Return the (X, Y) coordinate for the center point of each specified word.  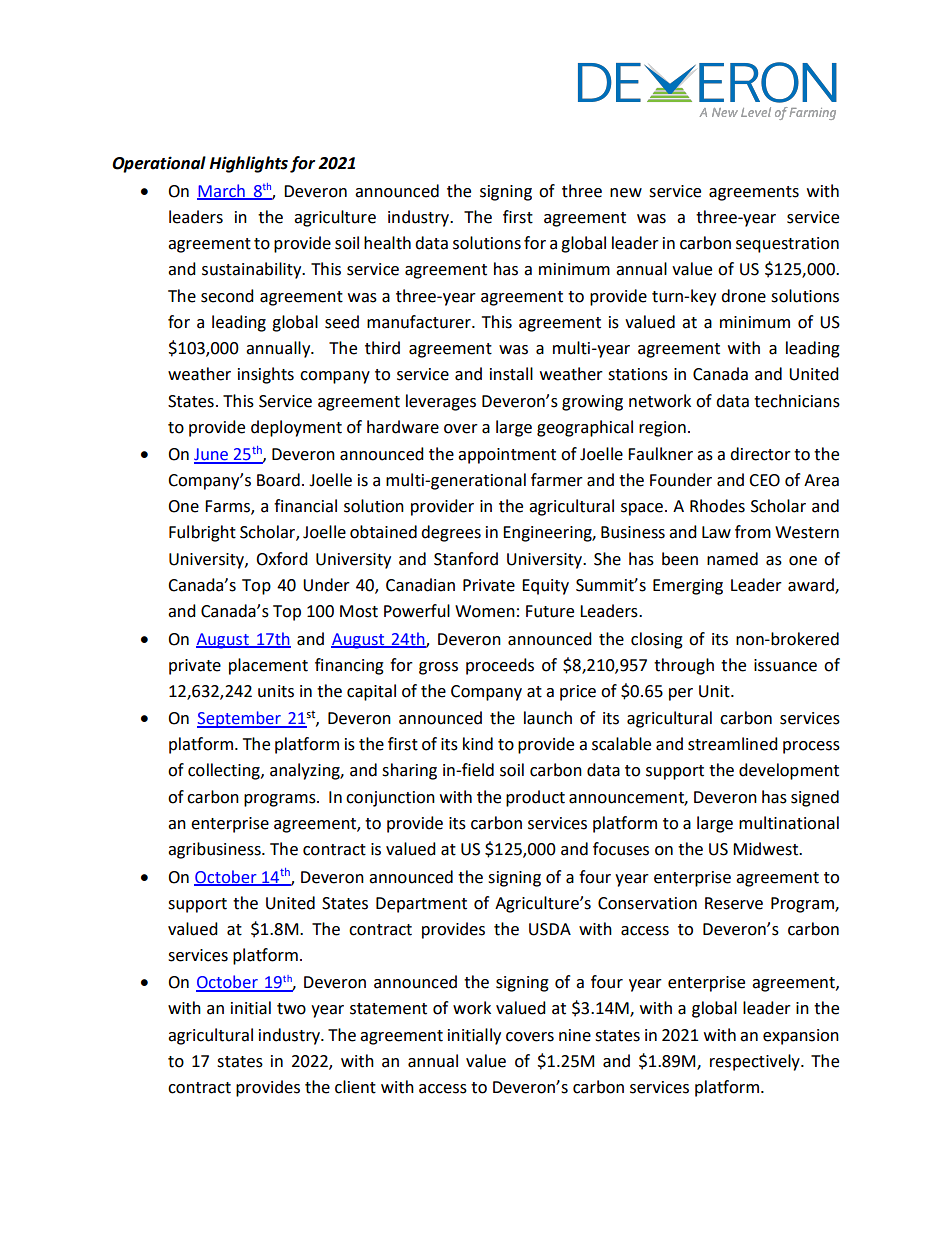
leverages (441, 402)
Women (485, 611)
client (355, 1087)
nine (575, 1035)
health (387, 243)
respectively (756, 1062)
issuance (785, 665)
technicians (797, 401)
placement (268, 666)
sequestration (787, 245)
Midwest (767, 849)
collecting (225, 771)
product (535, 798)
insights (266, 375)
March (222, 191)
